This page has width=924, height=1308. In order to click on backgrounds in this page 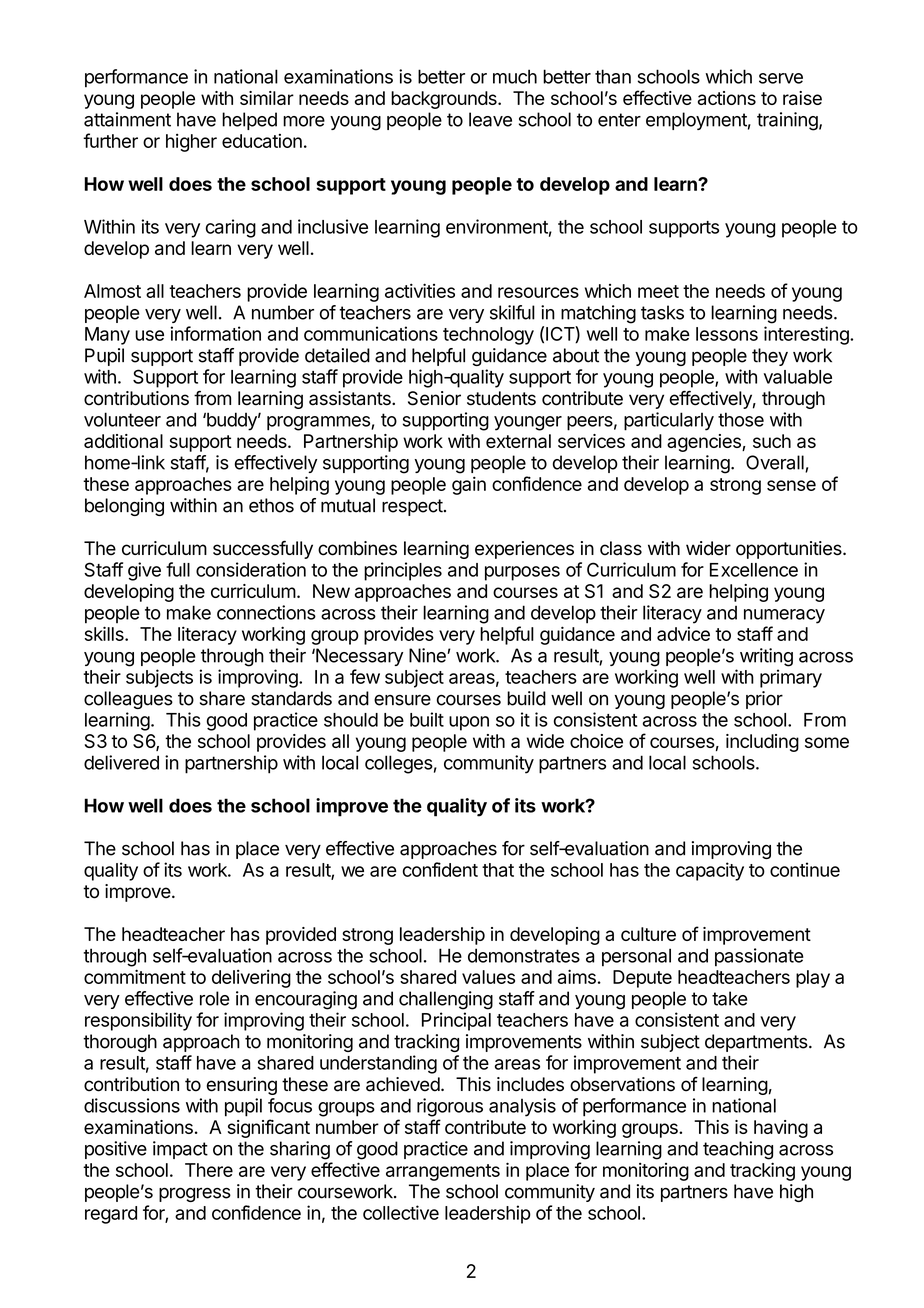, I will do `click(445, 100)`.
